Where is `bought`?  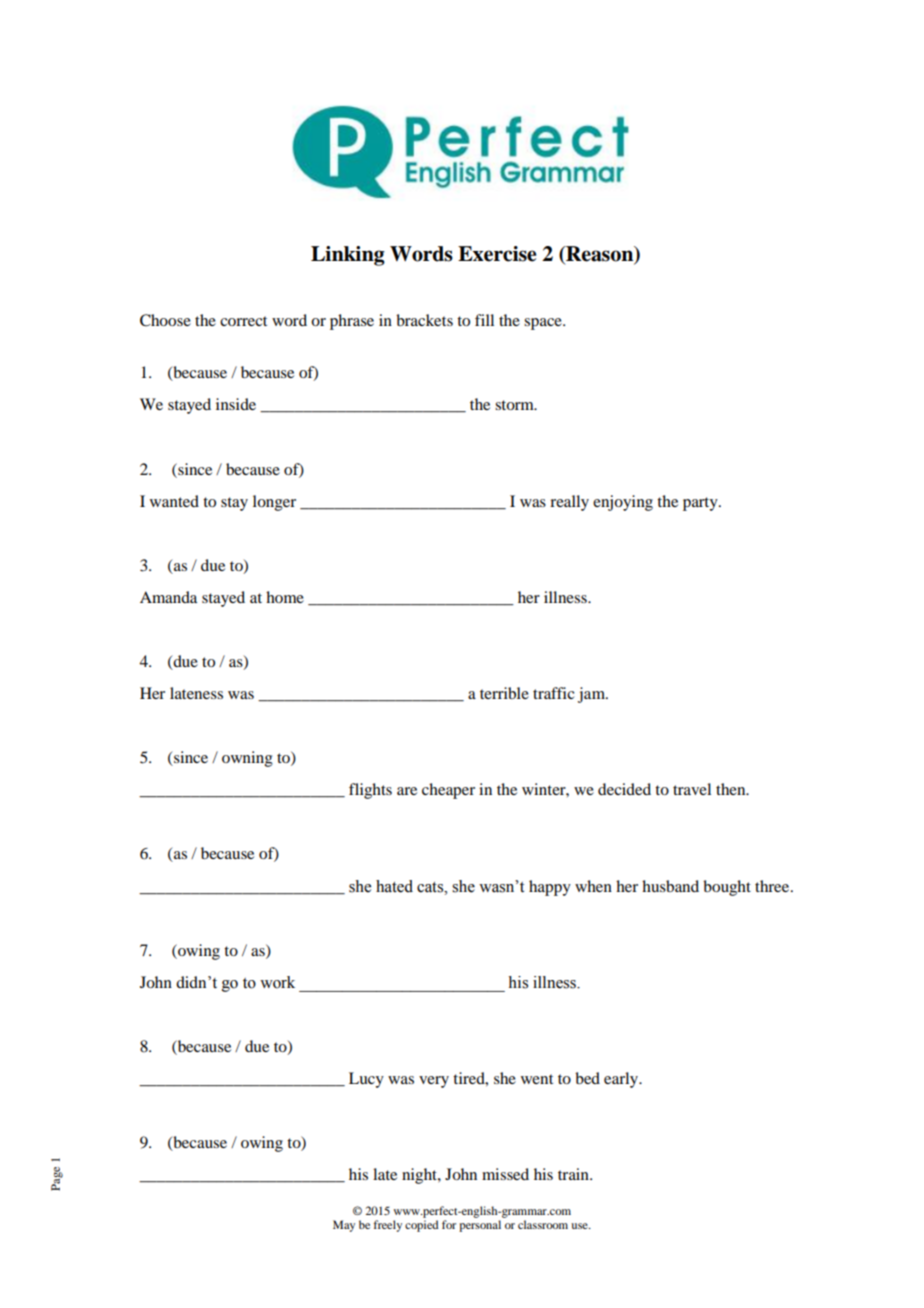
bought is located at coordinates (727, 888).
